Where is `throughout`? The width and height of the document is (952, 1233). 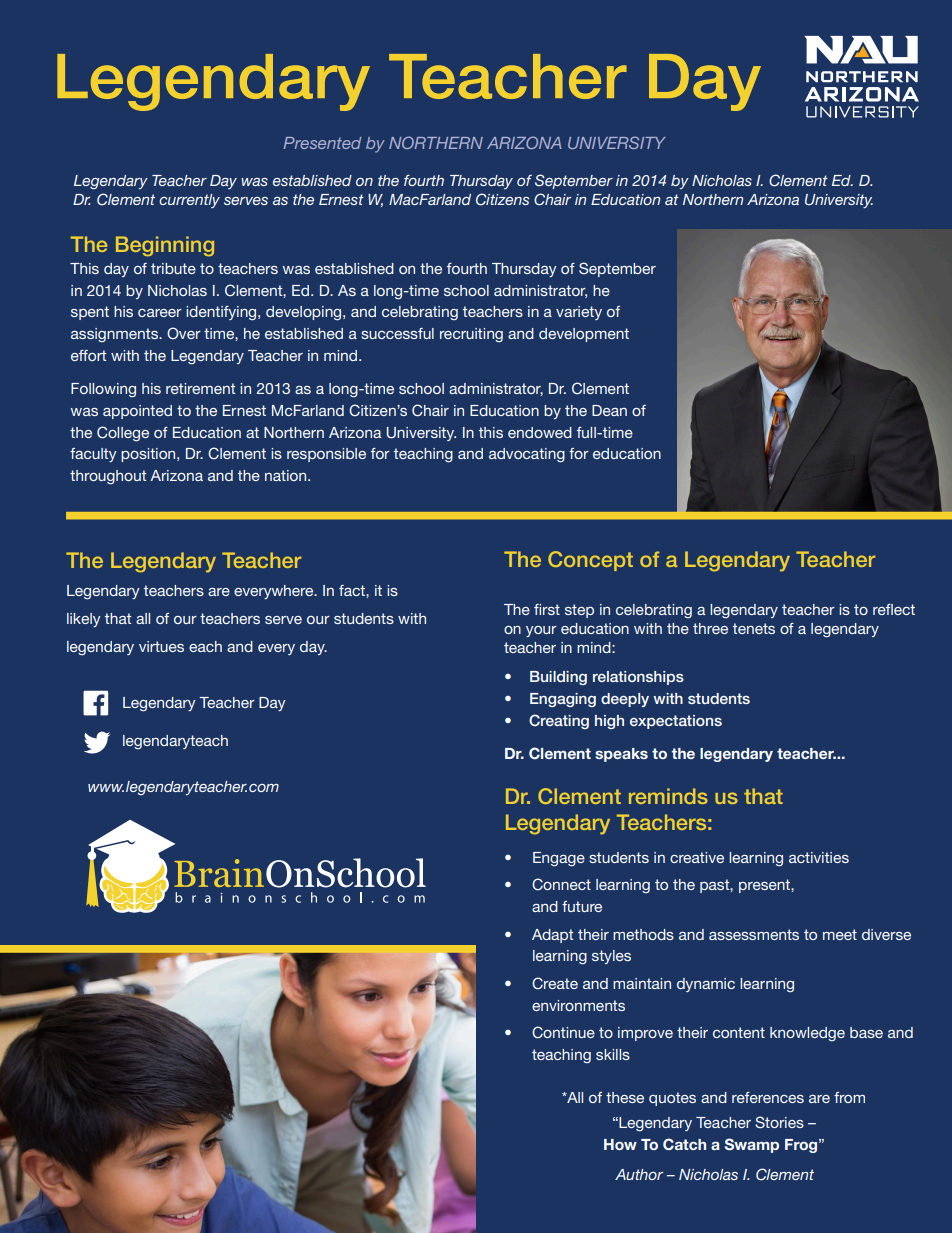
throughout is located at coordinates (108, 477).
